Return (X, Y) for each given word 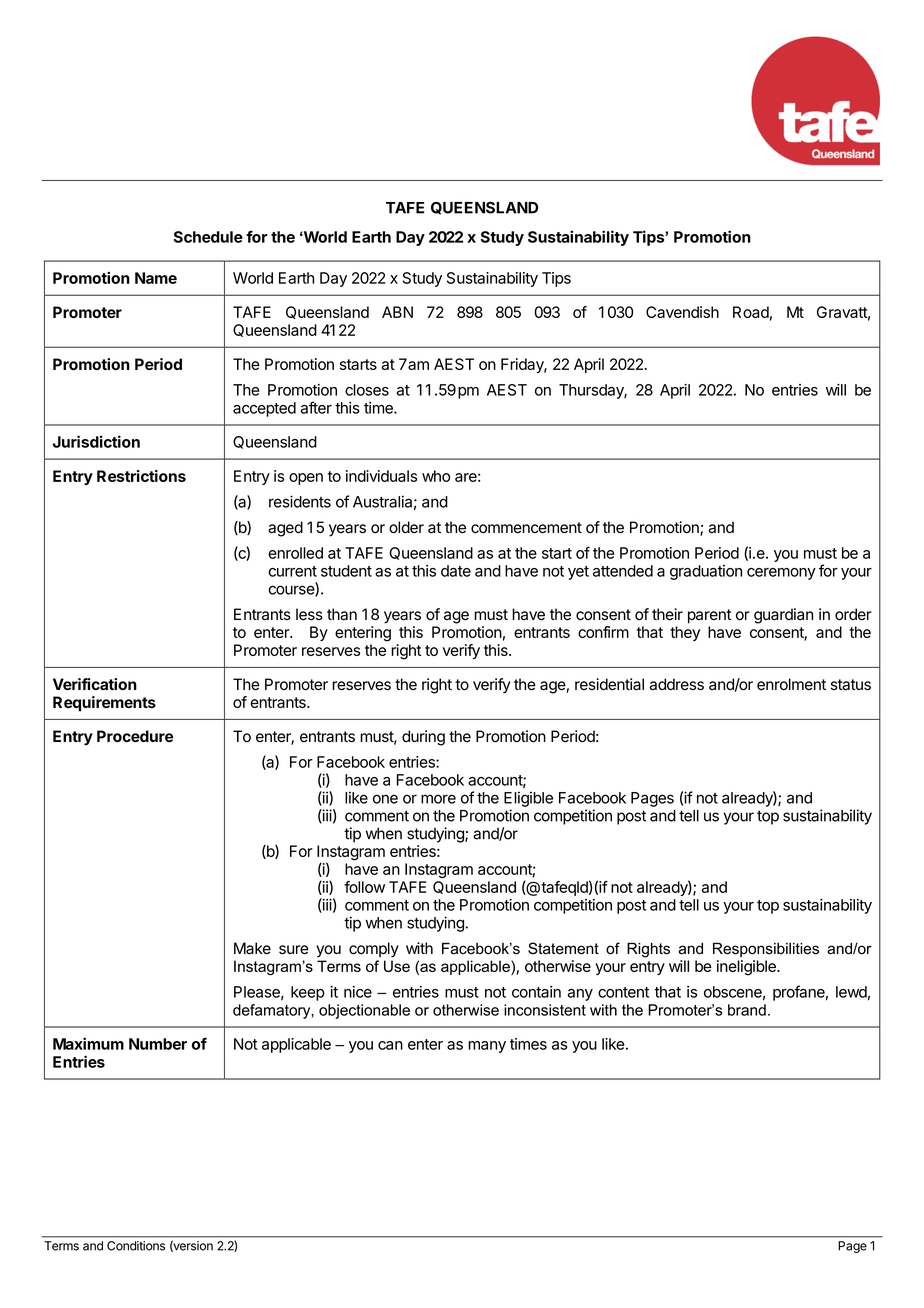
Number (158, 1044)
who (436, 476)
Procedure (135, 736)
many (487, 1047)
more (438, 799)
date (456, 571)
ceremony (781, 574)
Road (751, 312)
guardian (783, 616)
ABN (397, 312)
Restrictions (141, 476)
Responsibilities (766, 949)
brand (747, 1010)
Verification (95, 684)
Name (156, 278)
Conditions (136, 1246)
